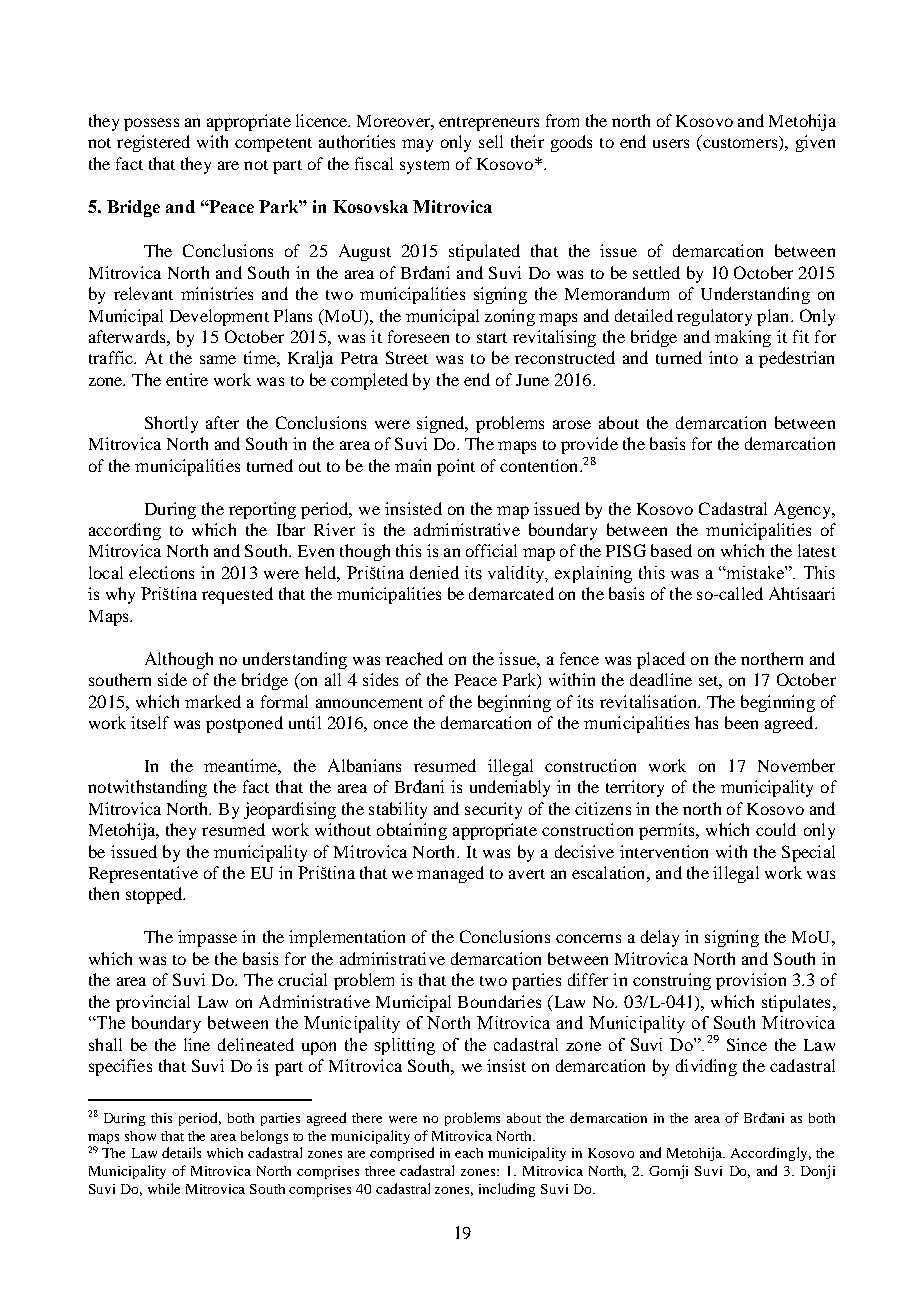 The height and width of the screenshot is (1308, 924). Describe the element at coordinates (706, 1067) in the screenshot. I see `dividing` at that location.
